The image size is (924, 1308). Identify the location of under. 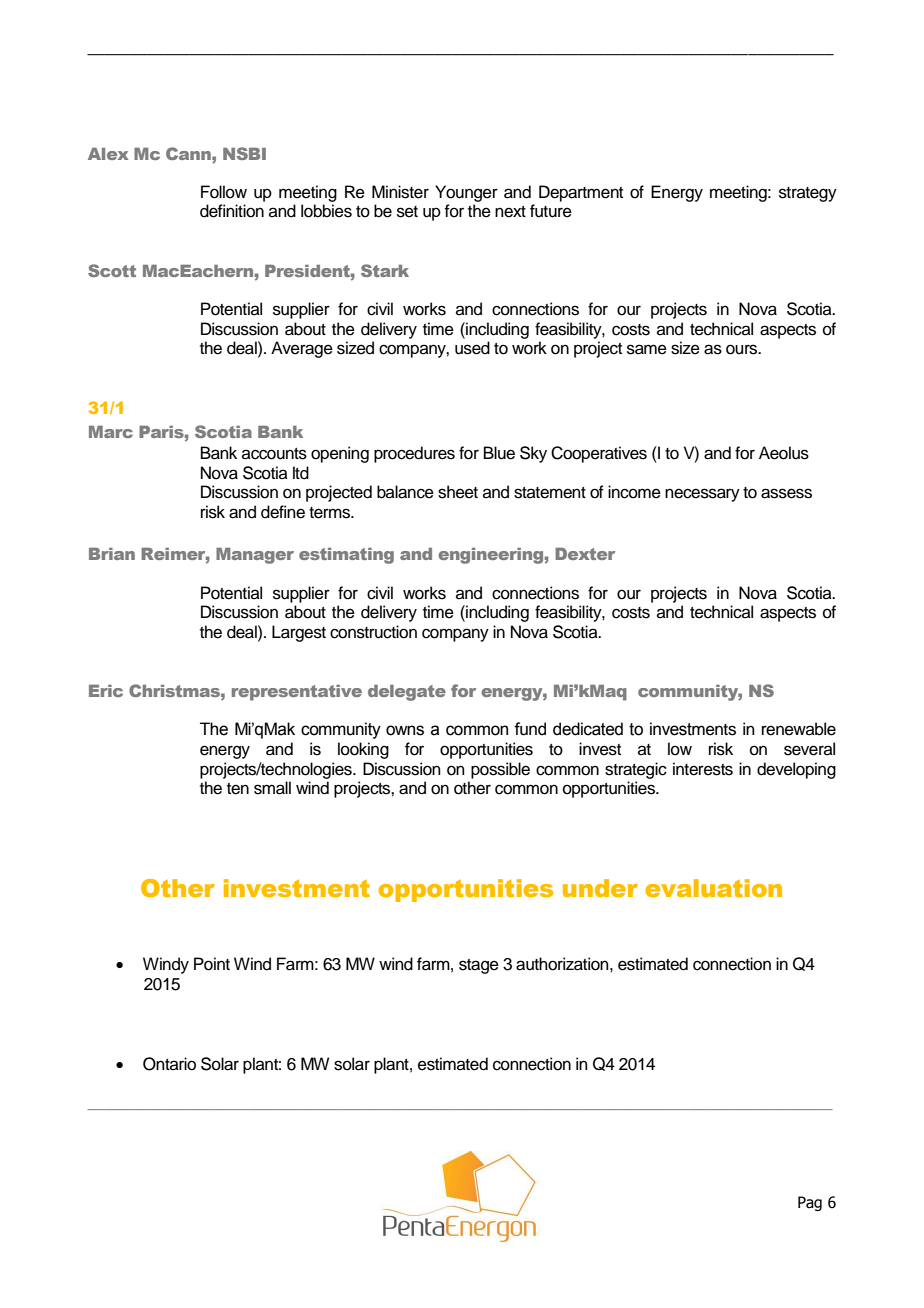
(600, 888).
